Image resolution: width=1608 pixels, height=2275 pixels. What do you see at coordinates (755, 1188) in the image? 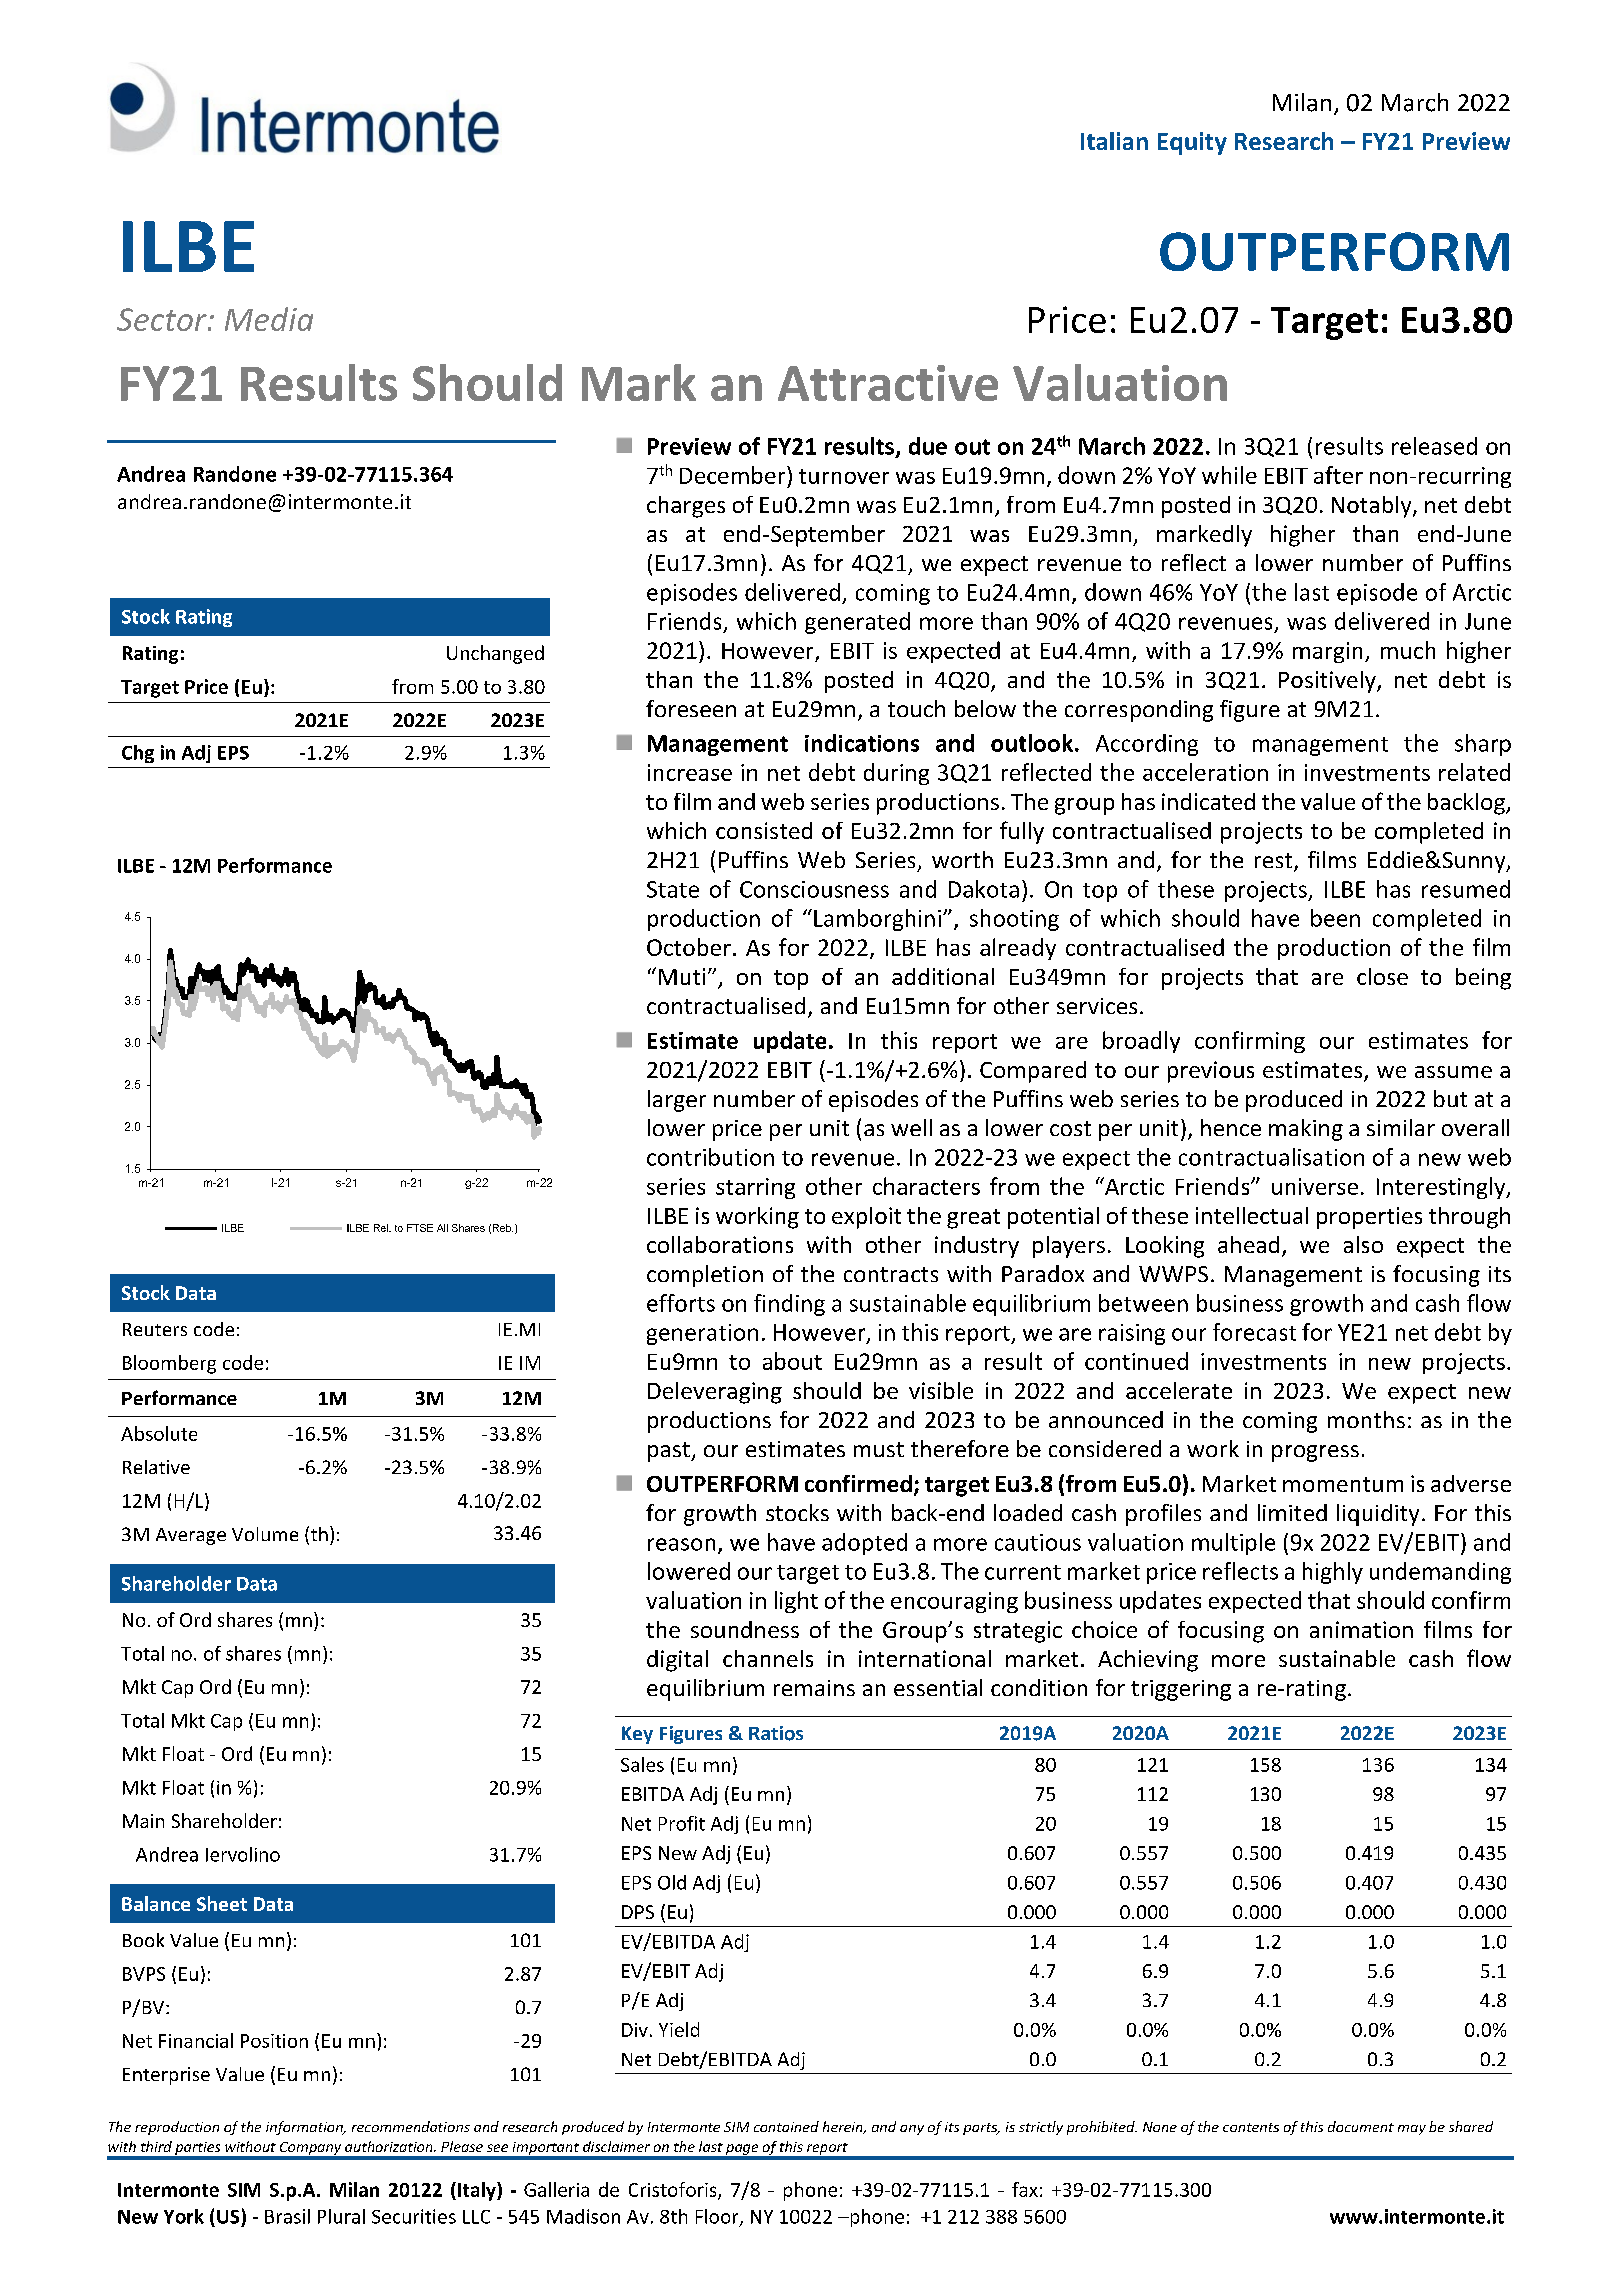
I see `starring` at bounding box center [755, 1188].
